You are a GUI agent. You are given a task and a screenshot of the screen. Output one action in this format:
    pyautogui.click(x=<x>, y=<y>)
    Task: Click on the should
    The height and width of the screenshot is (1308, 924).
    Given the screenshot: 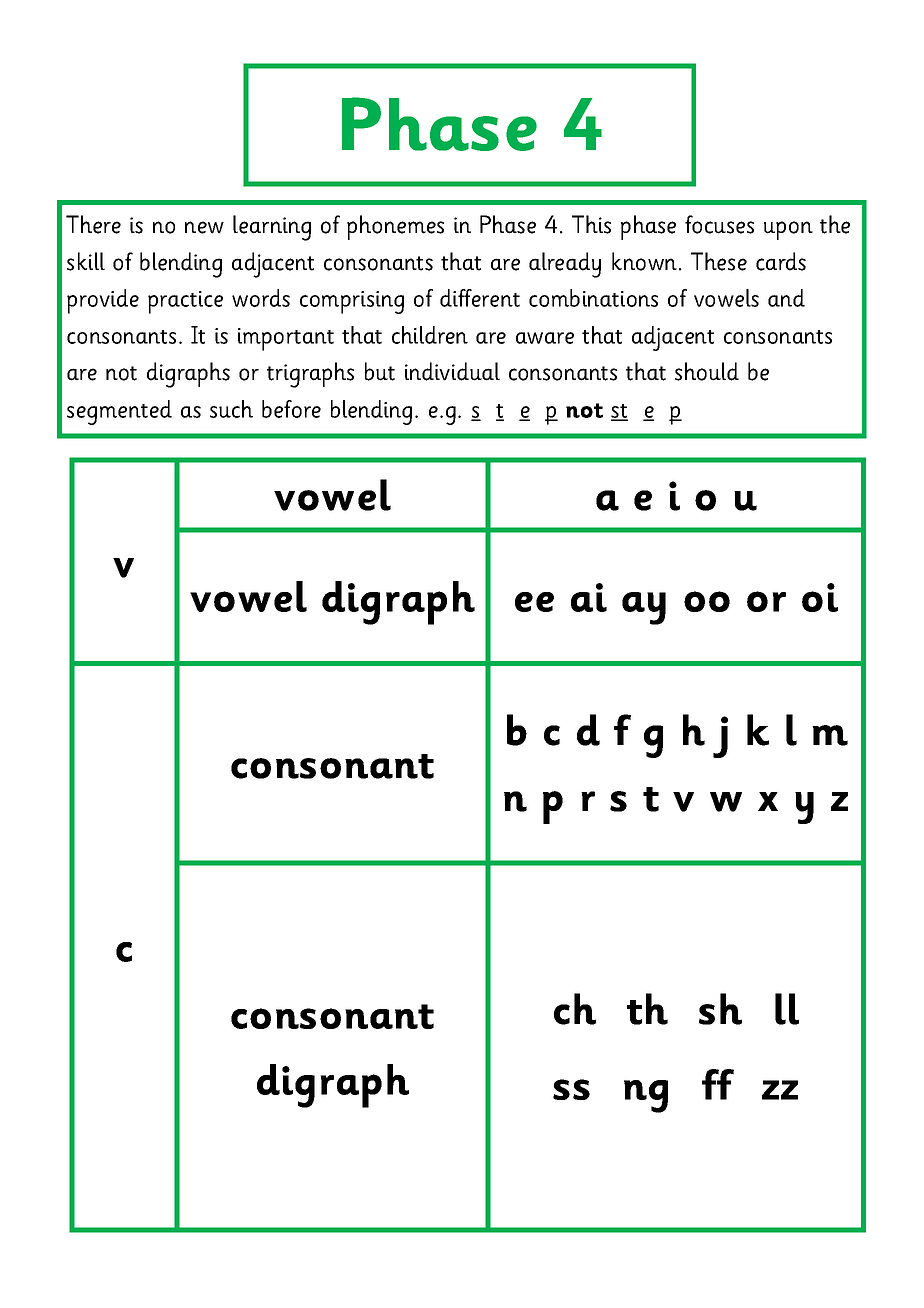 What is the action you would take?
    pyautogui.click(x=707, y=371)
